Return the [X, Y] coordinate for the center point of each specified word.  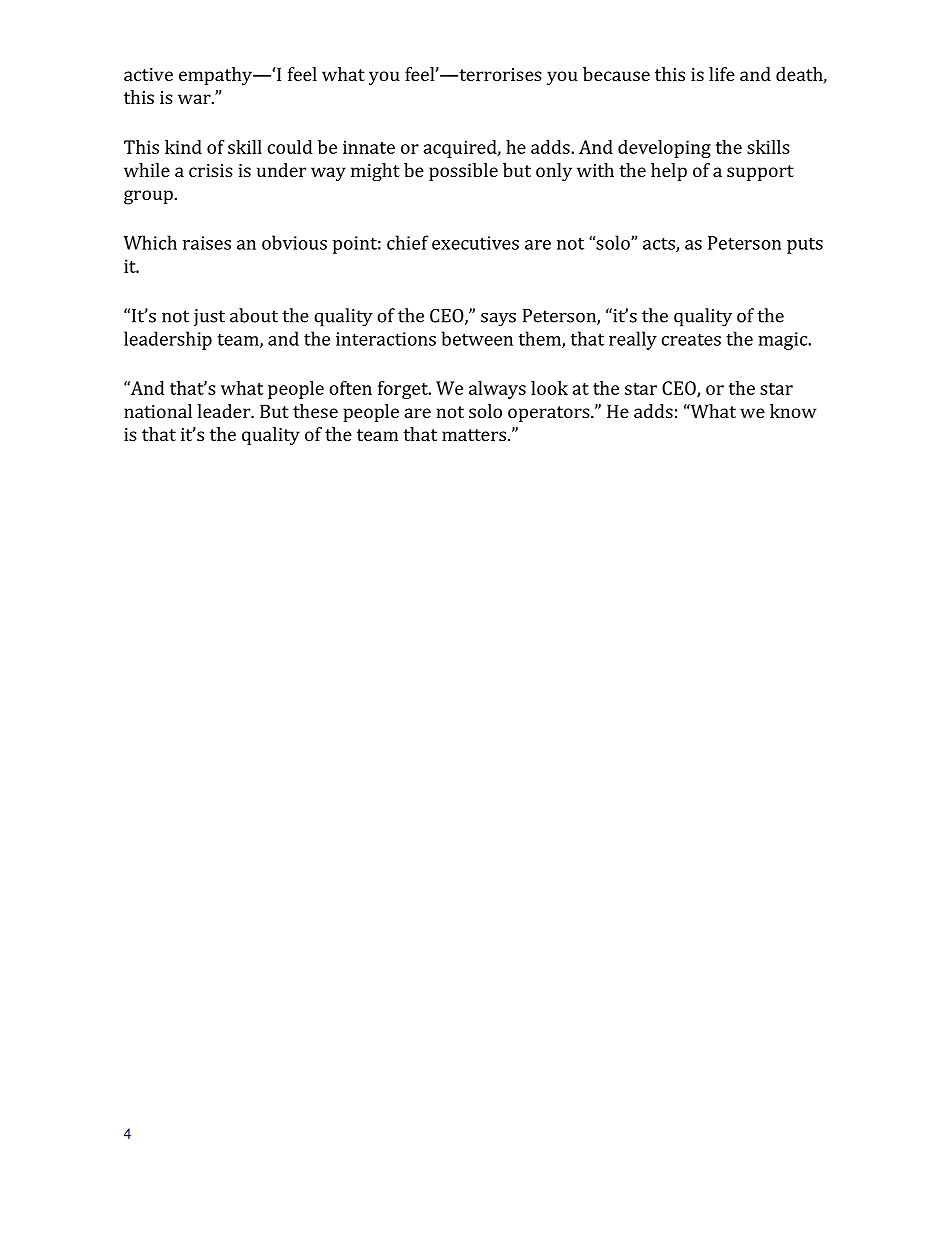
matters [474, 435]
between [477, 338]
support [760, 173]
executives [475, 243]
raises [207, 243]
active [148, 74]
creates [691, 340]
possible [463, 172]
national [158, 411]
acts [660, 245]
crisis [211, 170]
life [722, 74]
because [616, 74]
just [209, 318]
